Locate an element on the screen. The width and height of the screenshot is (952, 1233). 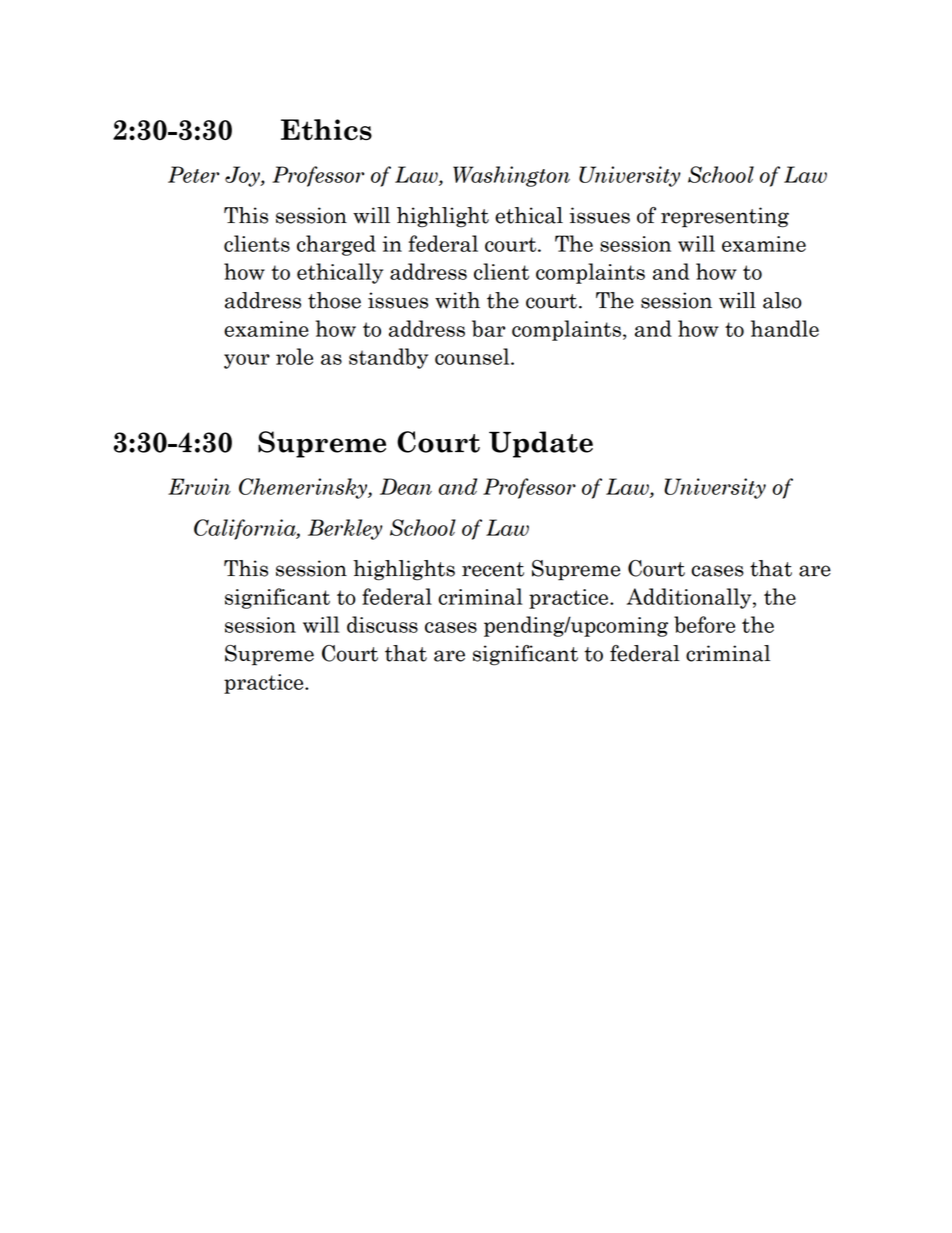
discuss is located at coordinates (382, 624).
